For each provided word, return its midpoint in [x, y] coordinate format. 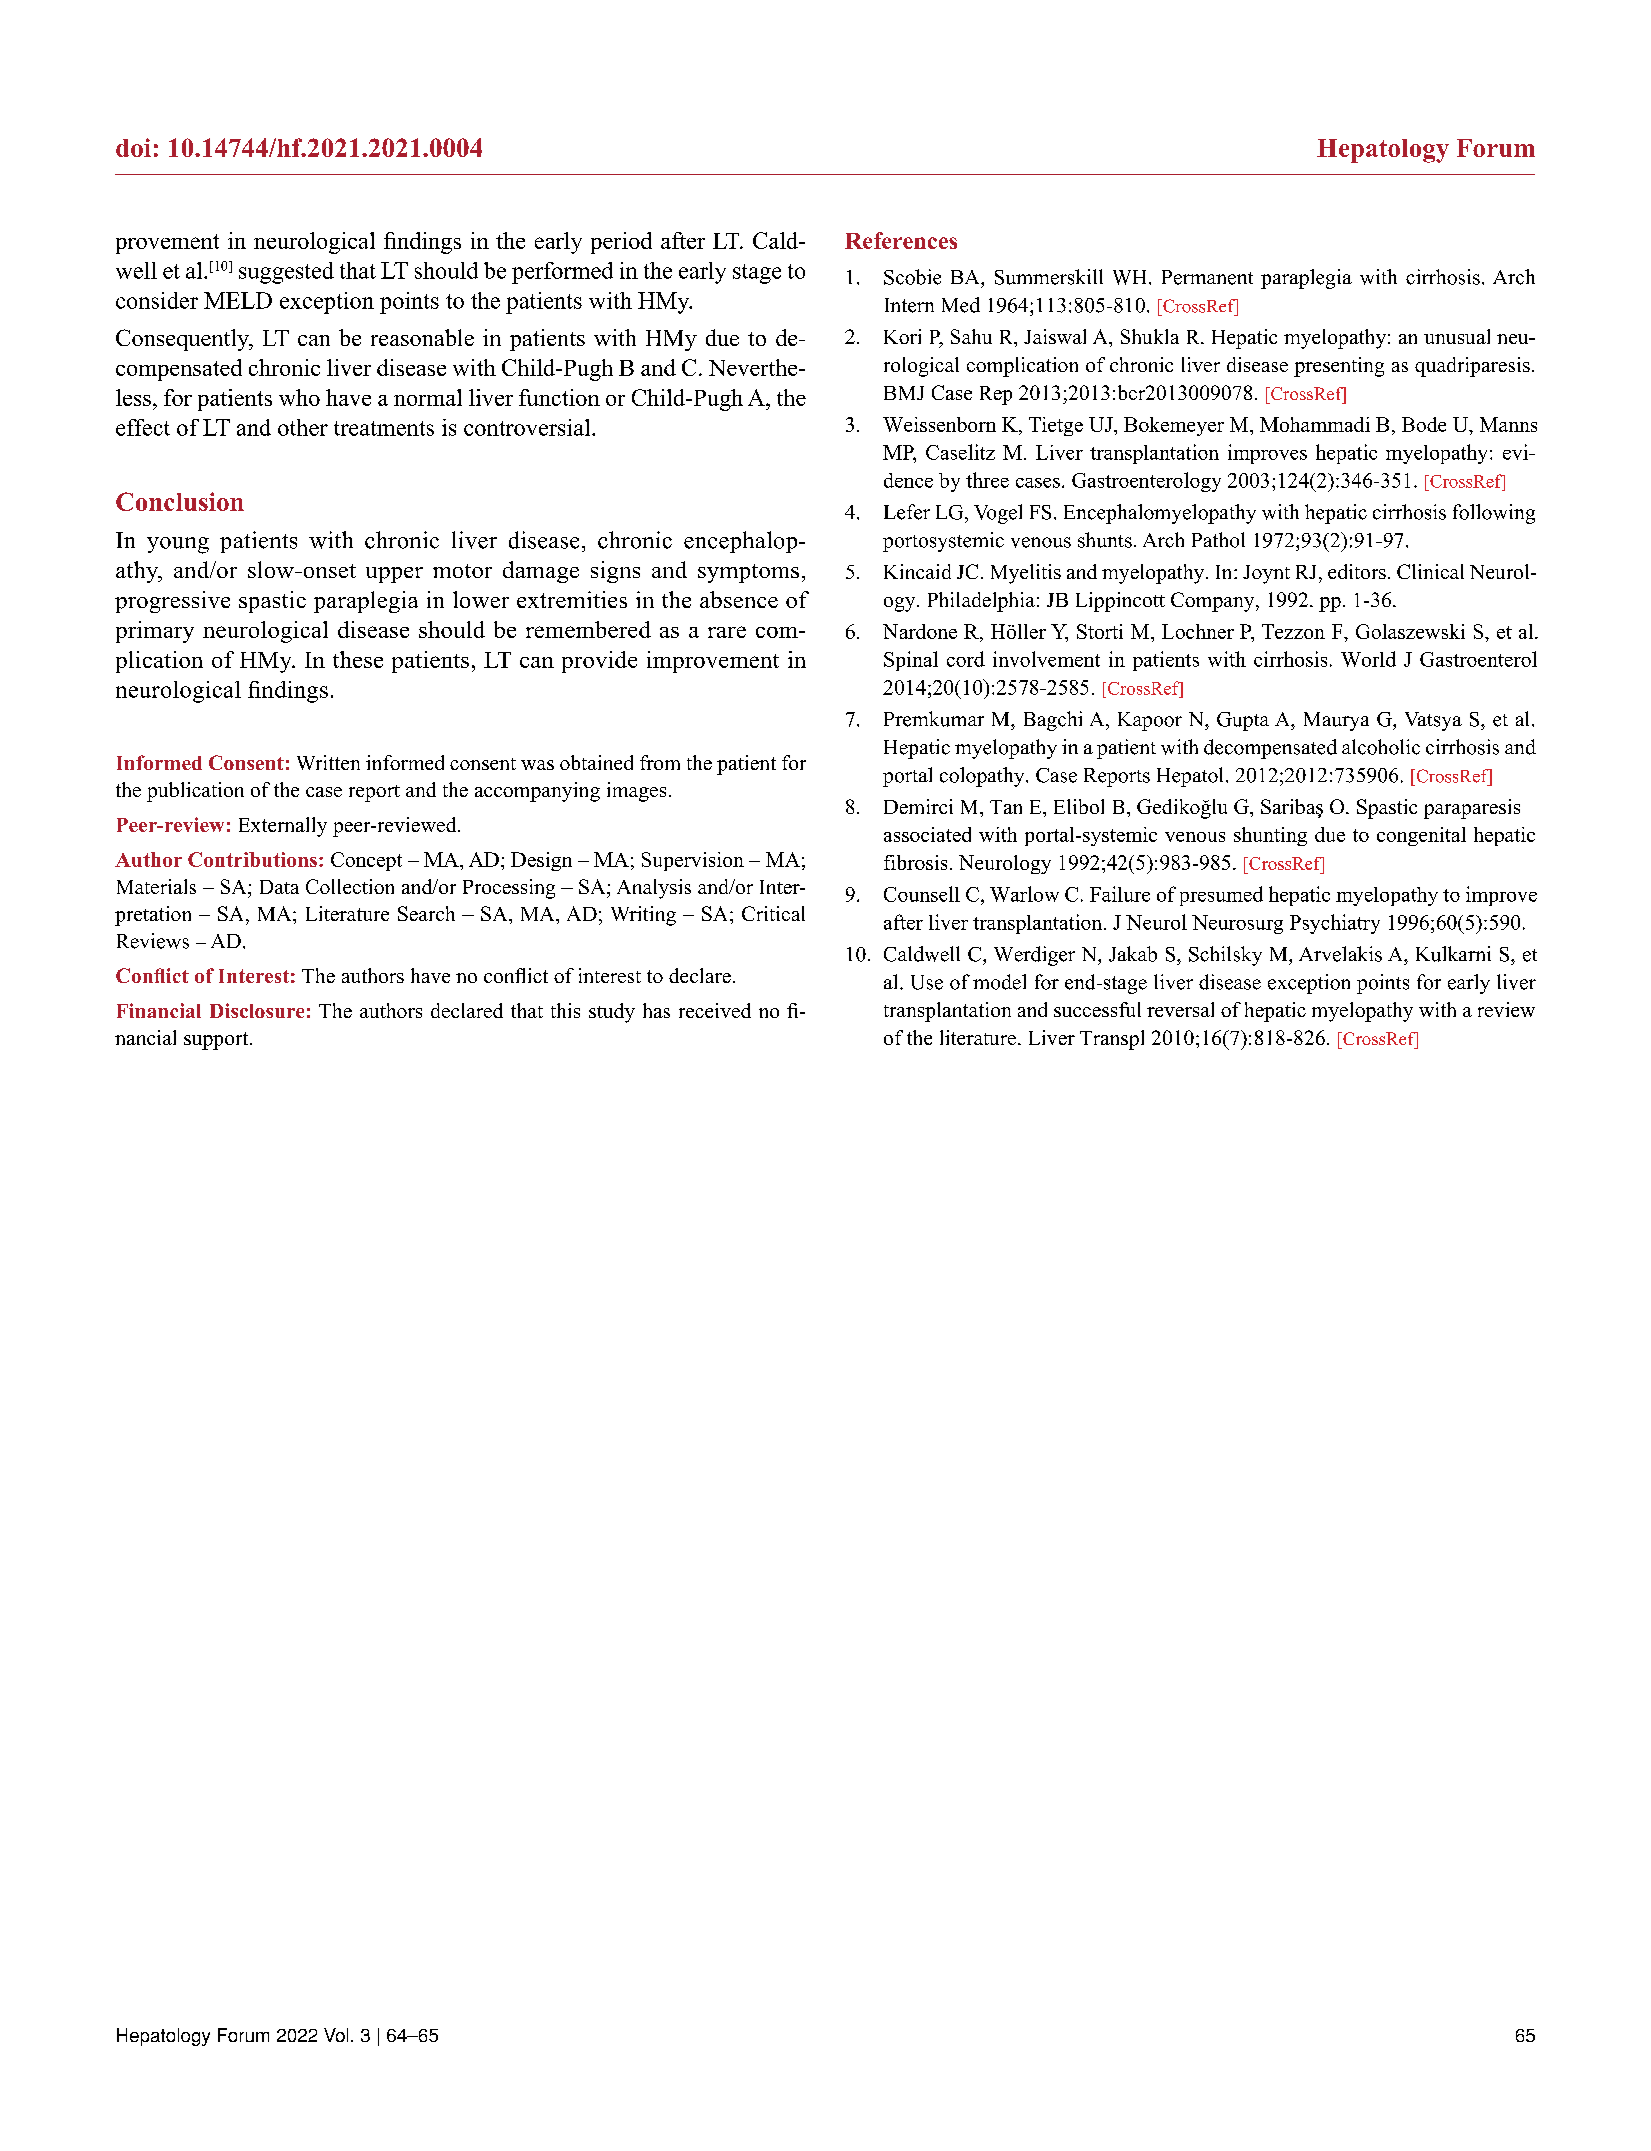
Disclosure [257, 1010]
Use [927, 982]
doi [133, 147]
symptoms [748, 573]
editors [1357, 571]
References [901, 240]
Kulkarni [1453, 954]
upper [394, 575]
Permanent [1207, 277]
